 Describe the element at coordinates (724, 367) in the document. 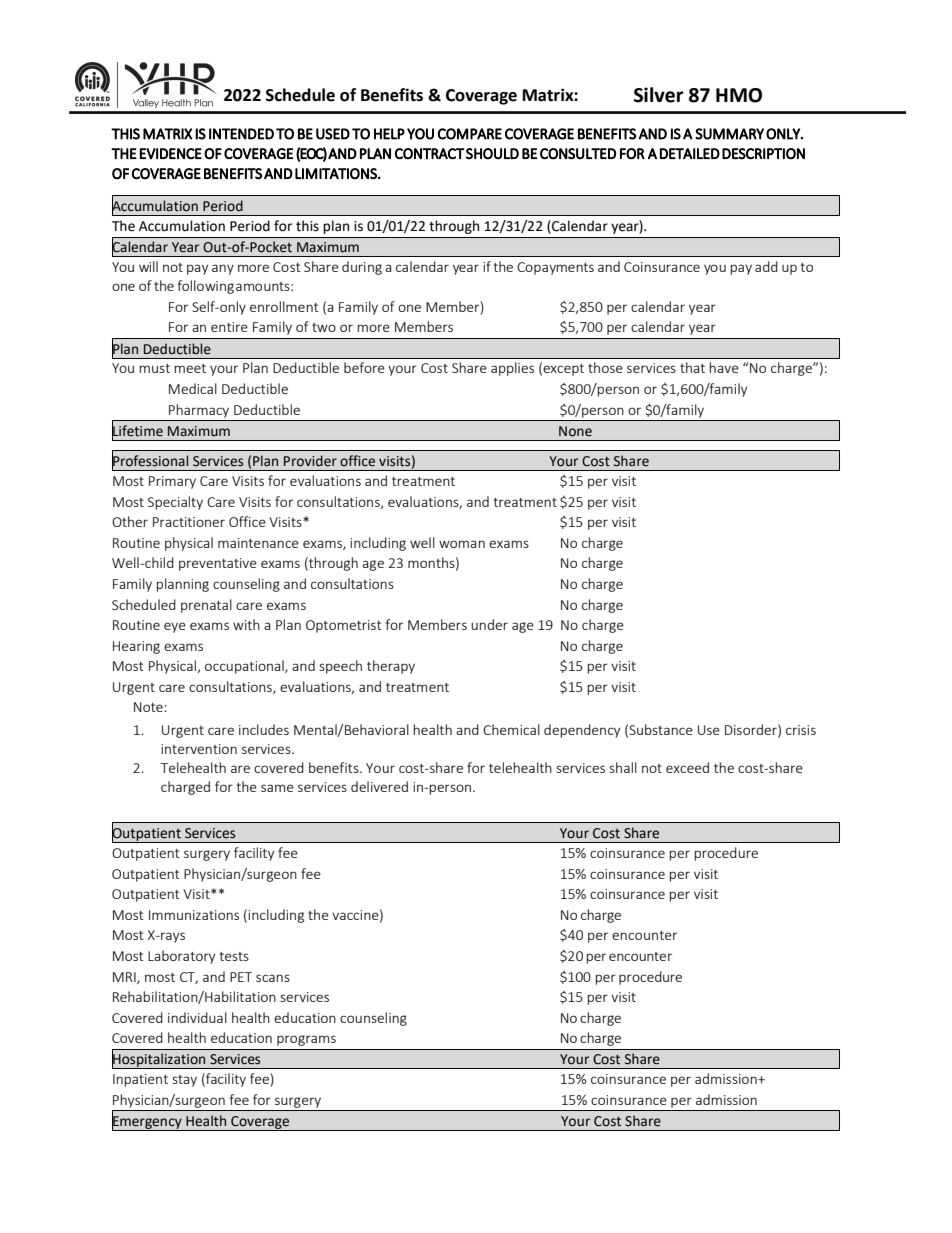

I see `have` at that location.
